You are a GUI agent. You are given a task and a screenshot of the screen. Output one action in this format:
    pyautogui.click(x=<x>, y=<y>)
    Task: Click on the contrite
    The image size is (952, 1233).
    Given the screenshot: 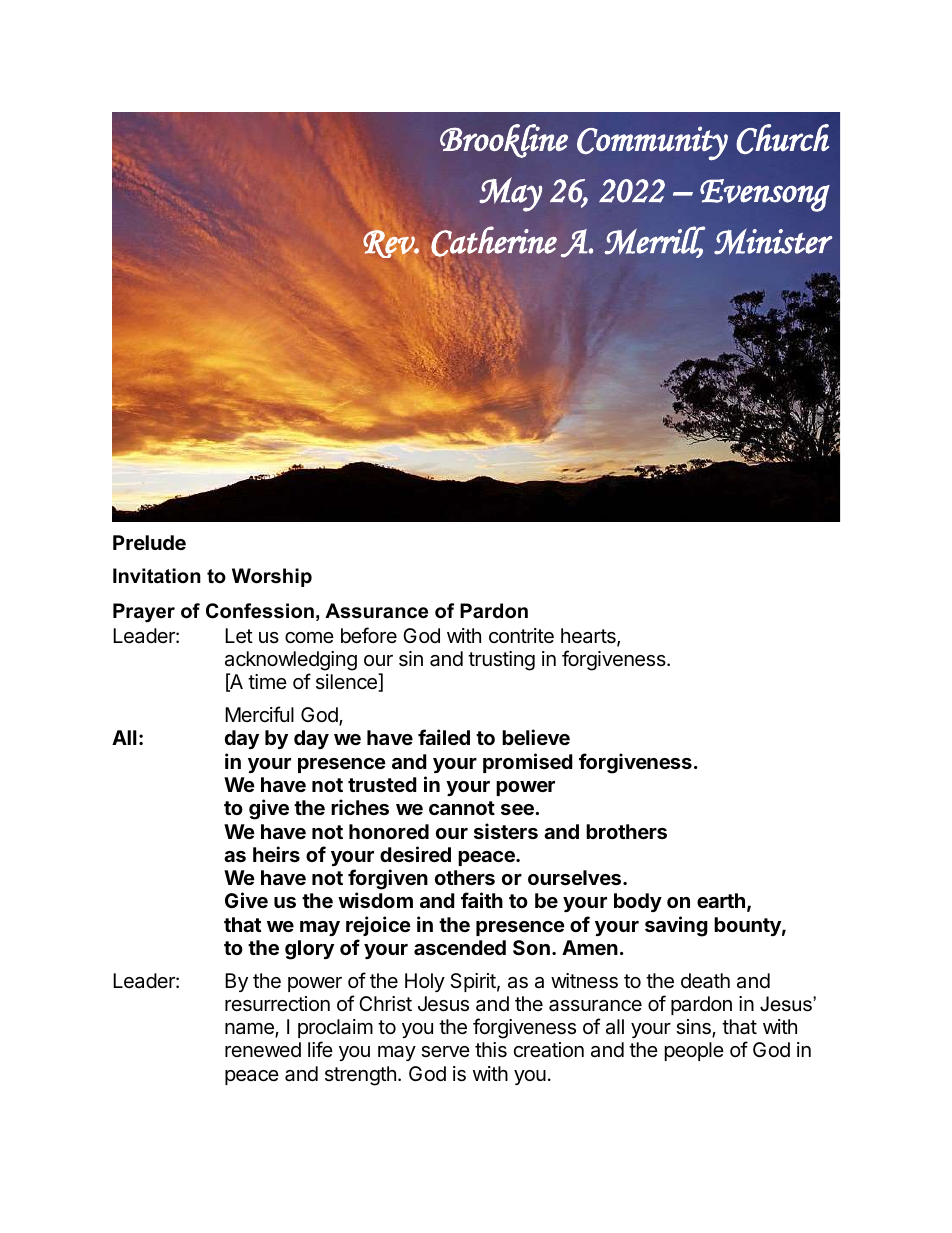 What is the action you would take?
    pyautogui.click(x=521, y=635)
